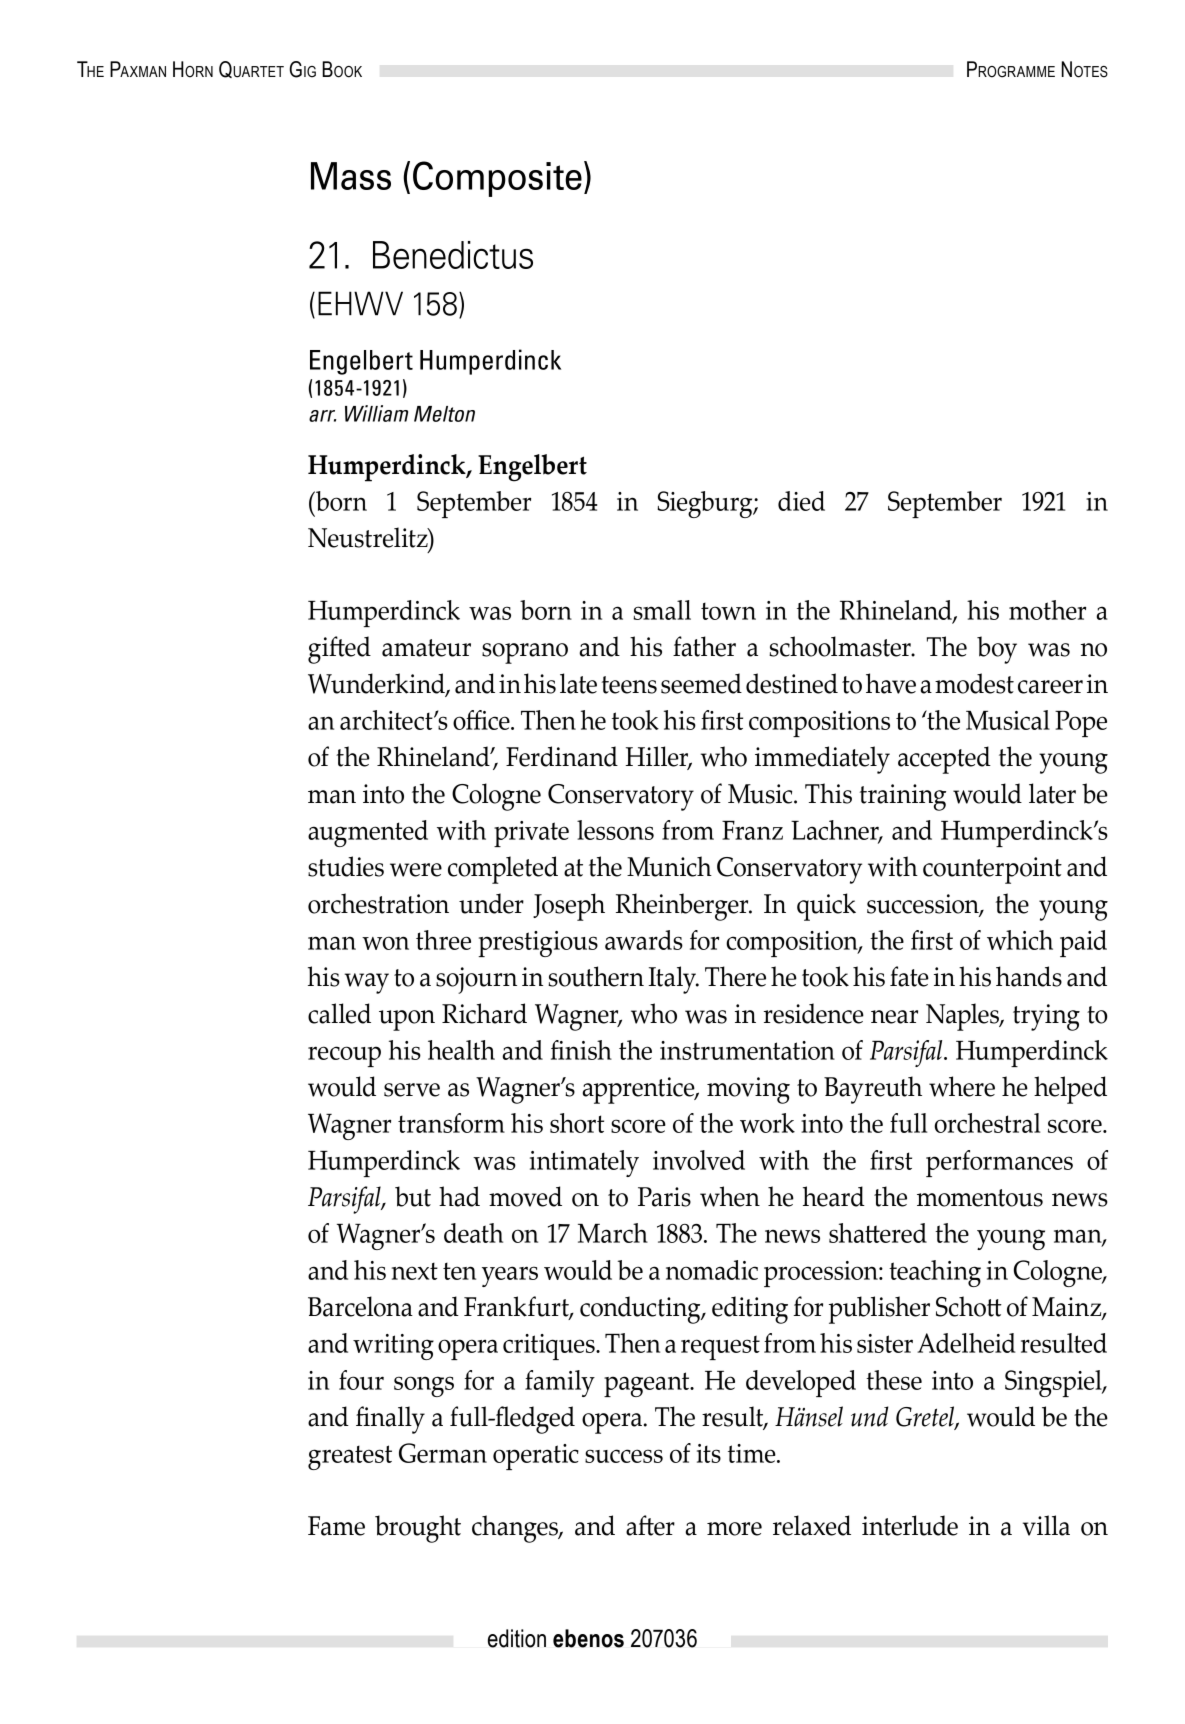 The width and height of the page is (1185, 1724). What do you see at coordinates (497, 179) in the page?
I see `Composite` at bounding box center [497, 179].
